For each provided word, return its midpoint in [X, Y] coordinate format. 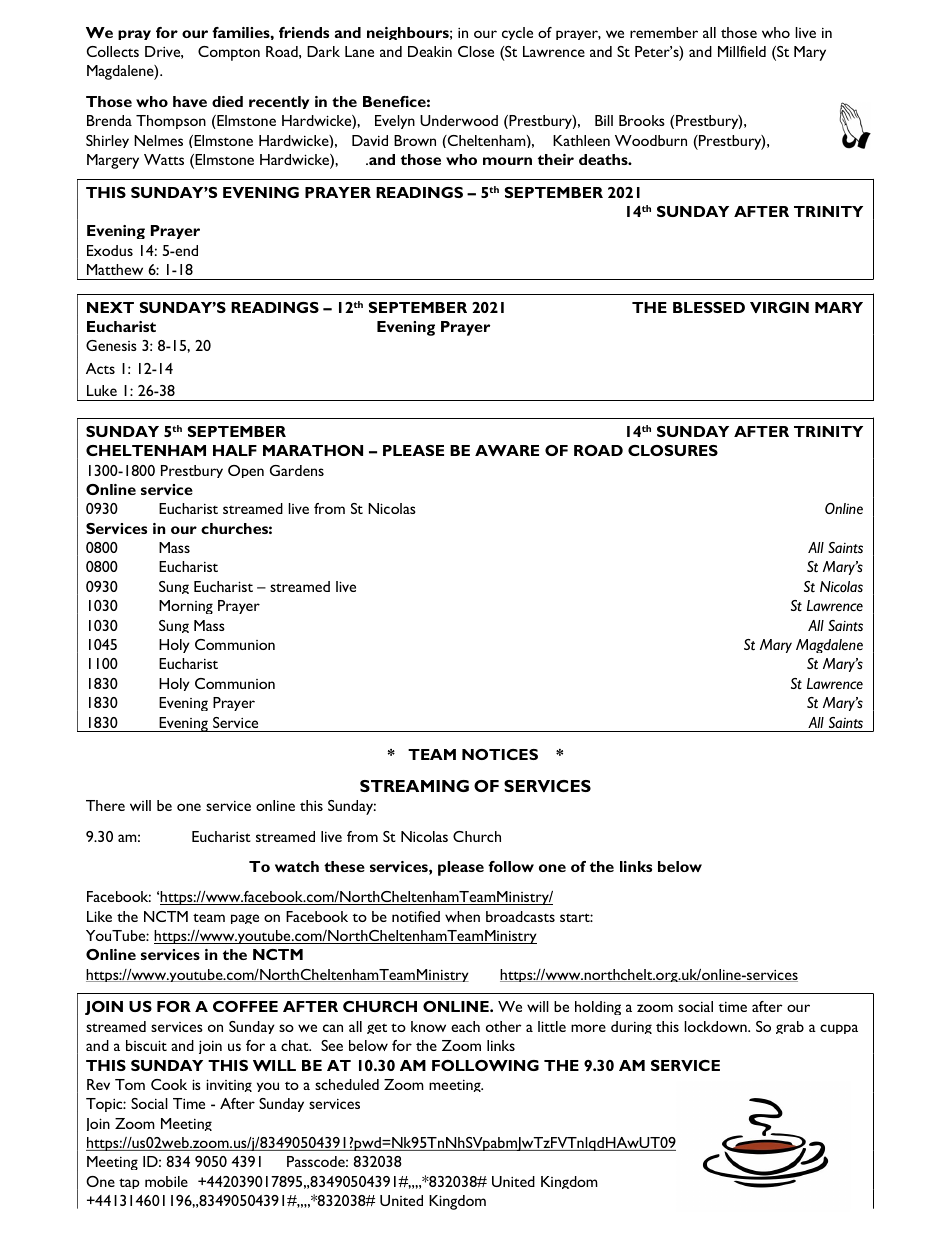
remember [664, 32]
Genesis [111, 345]
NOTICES [500, 754]
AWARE [507, 450]
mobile [166, 1181]
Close [476, 51]
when [462, 916]
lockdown [716, 1026]
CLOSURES [673, 450]
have [190, 101]
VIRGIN [779, 307]
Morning [186, 607]
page [245, 919]
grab [790, 1027]
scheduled [347, 1084]
